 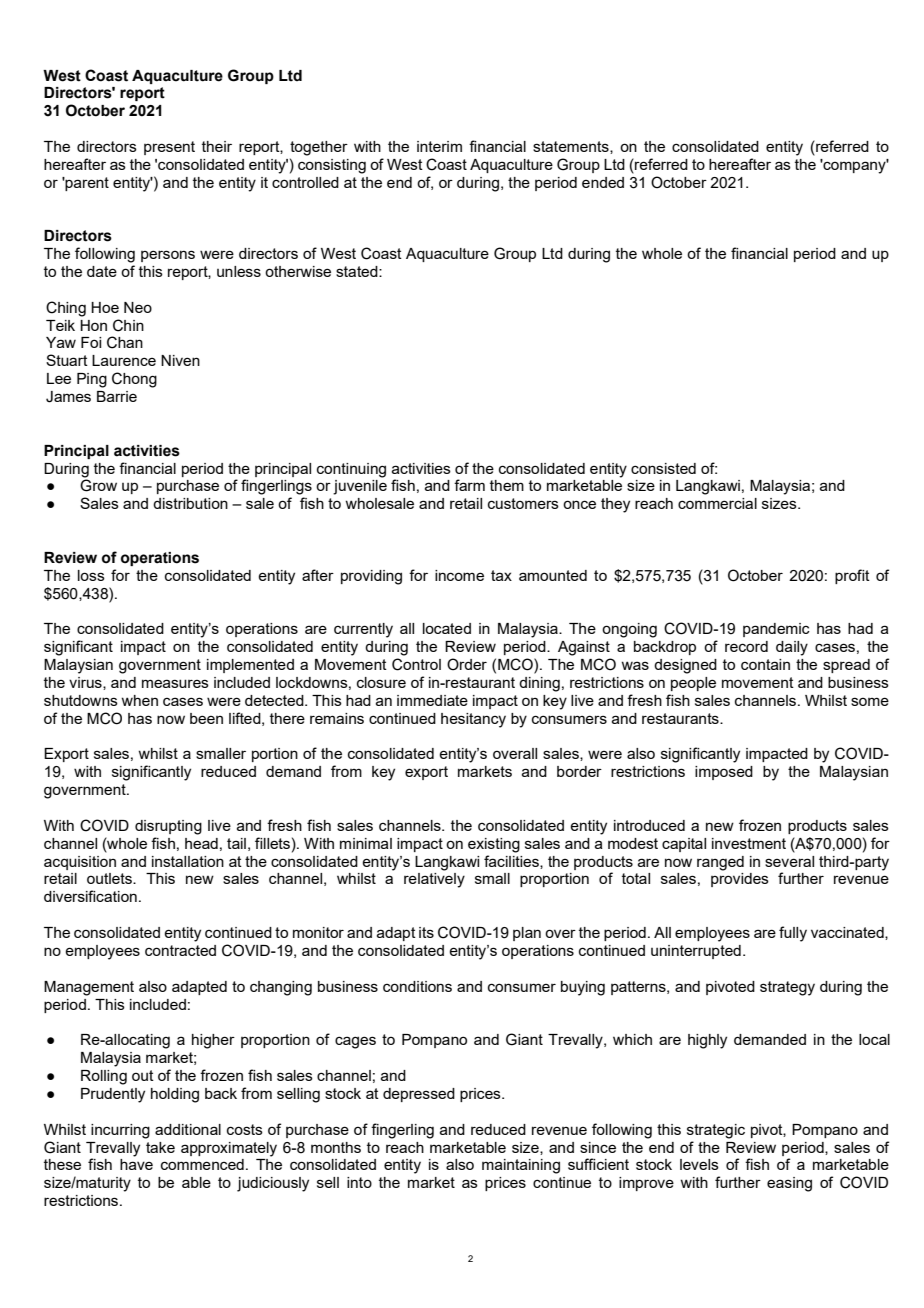 I want to click on commercial, so click(x=717, y=503).
